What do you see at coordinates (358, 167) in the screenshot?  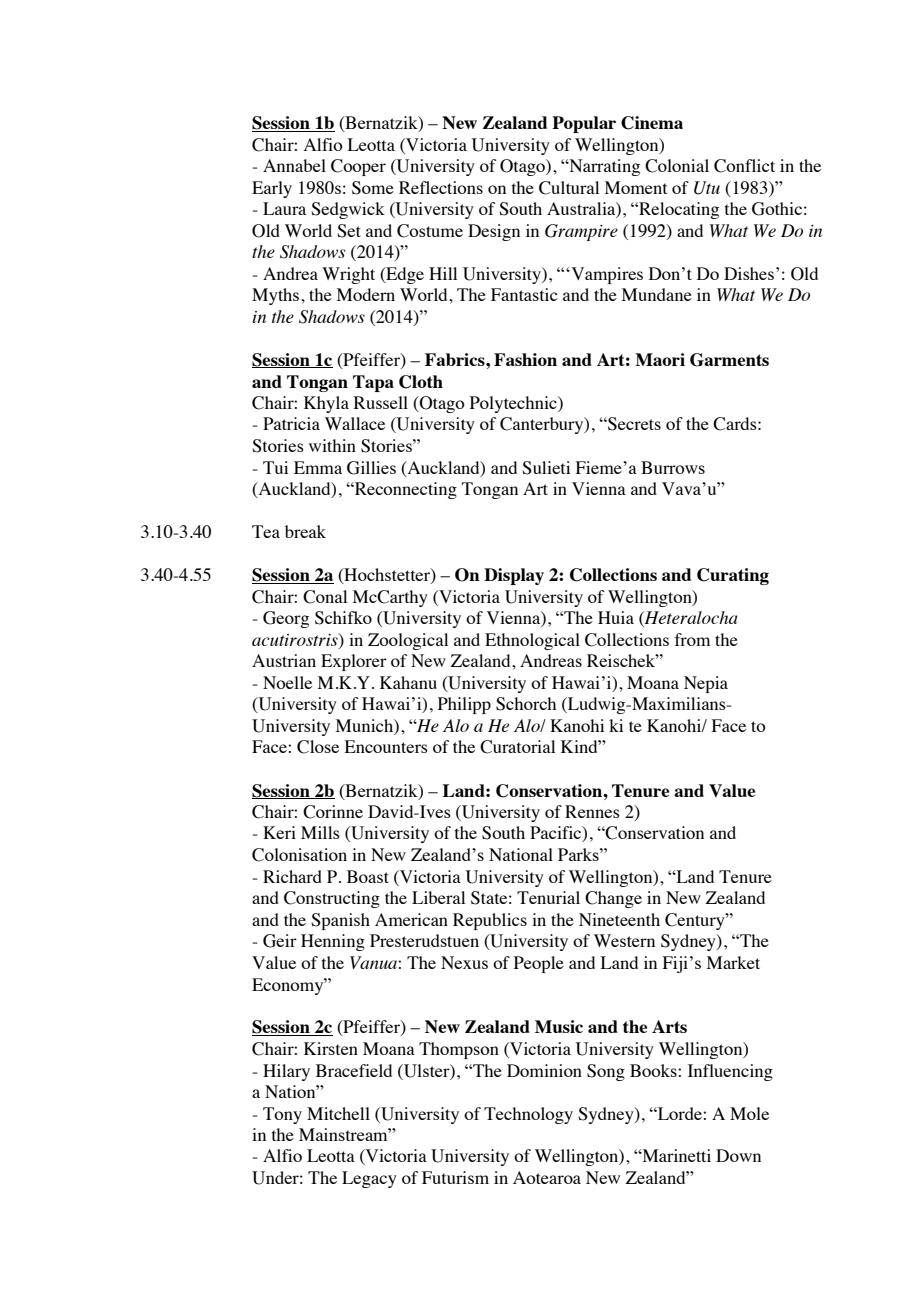 I see `Cooper` at bounding box center [358, 167].
